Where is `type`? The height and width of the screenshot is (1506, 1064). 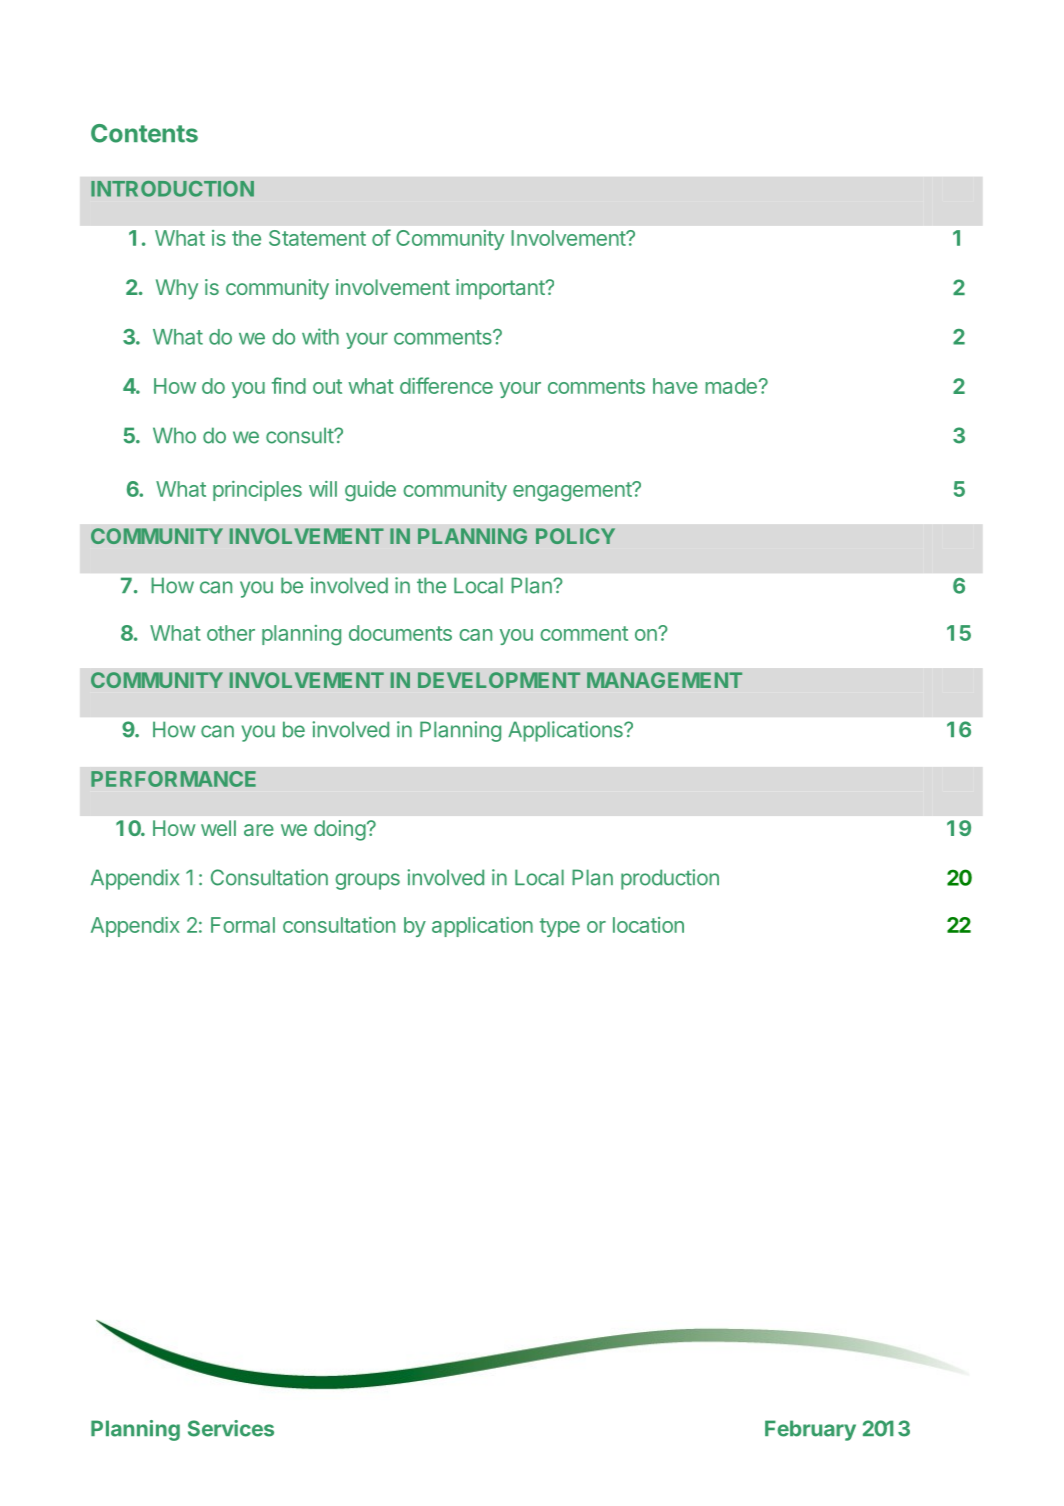 type is located at coordinates (560, 927).
